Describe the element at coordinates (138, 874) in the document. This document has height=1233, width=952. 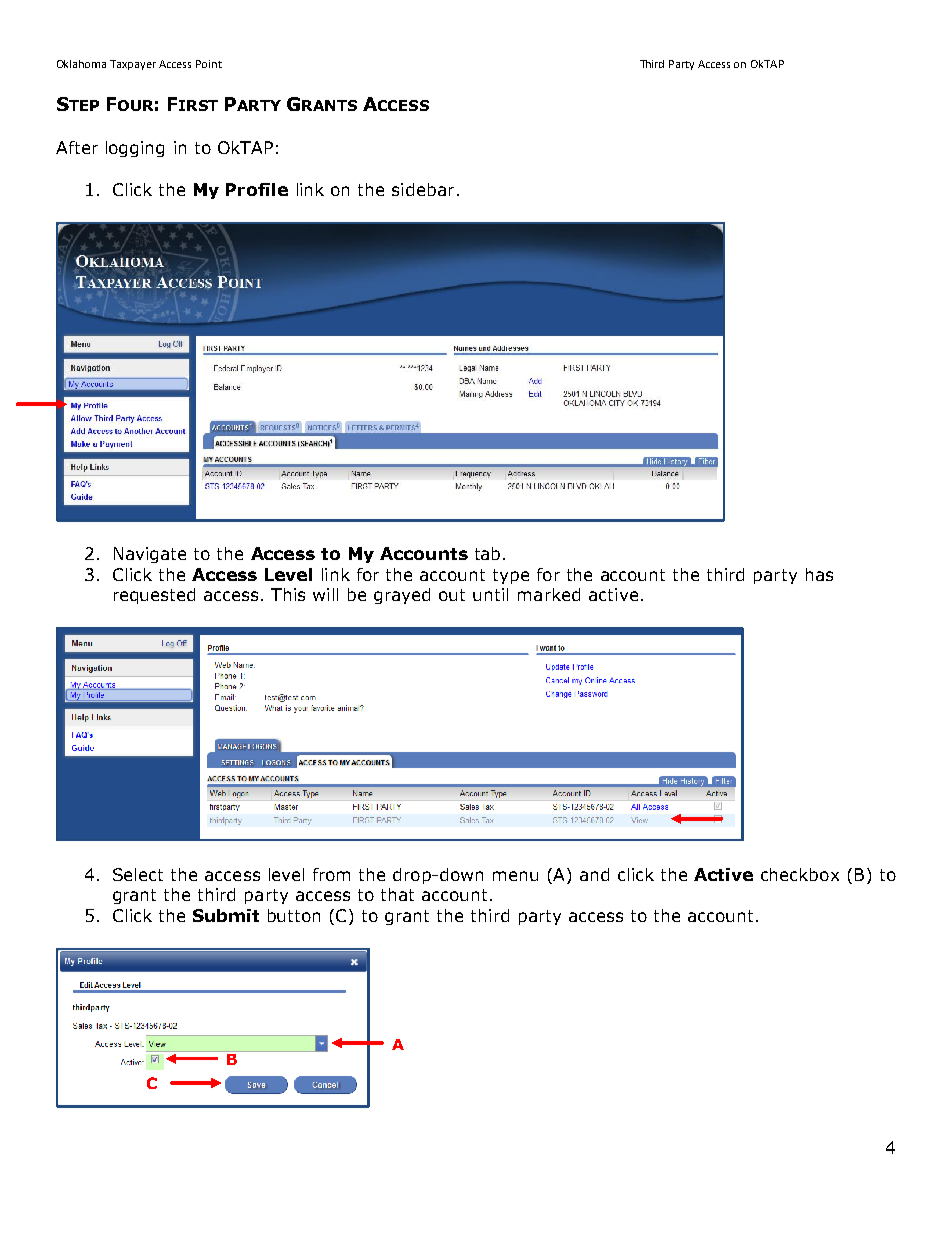
I see `Select` at that location.
